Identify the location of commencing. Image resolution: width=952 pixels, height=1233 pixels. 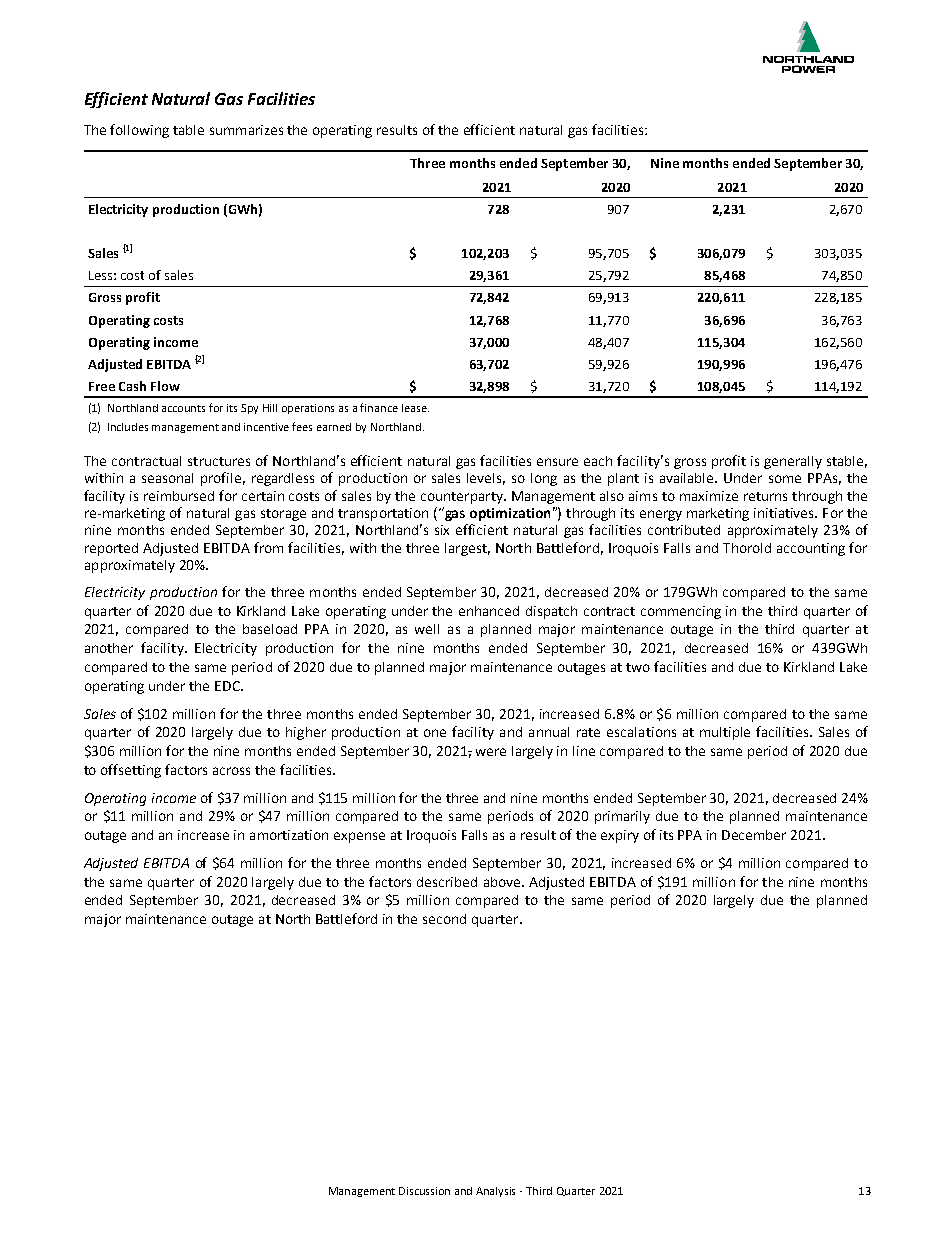
(681, 612).
